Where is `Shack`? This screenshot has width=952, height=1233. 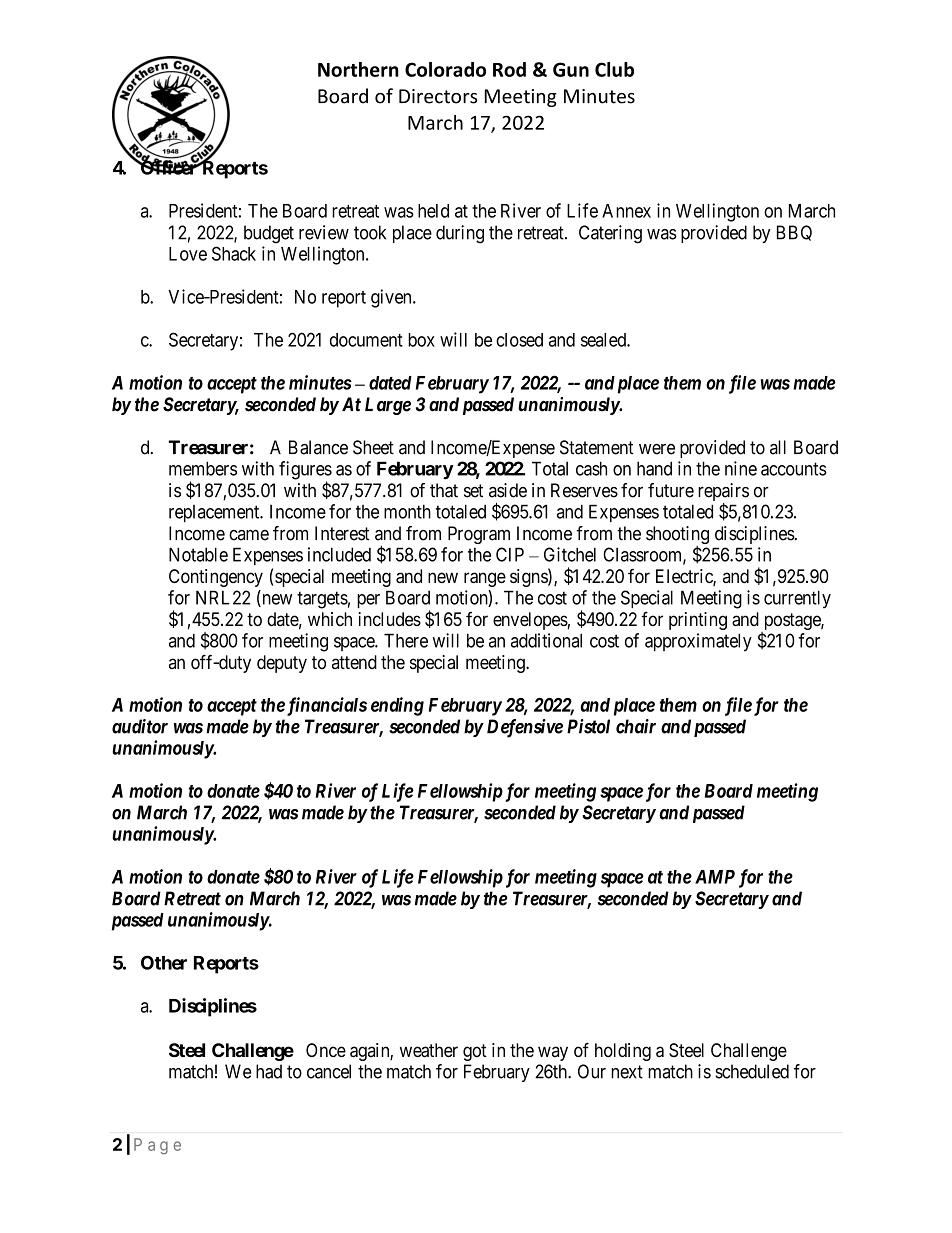 Shack is located at coordinates (234, 253).
